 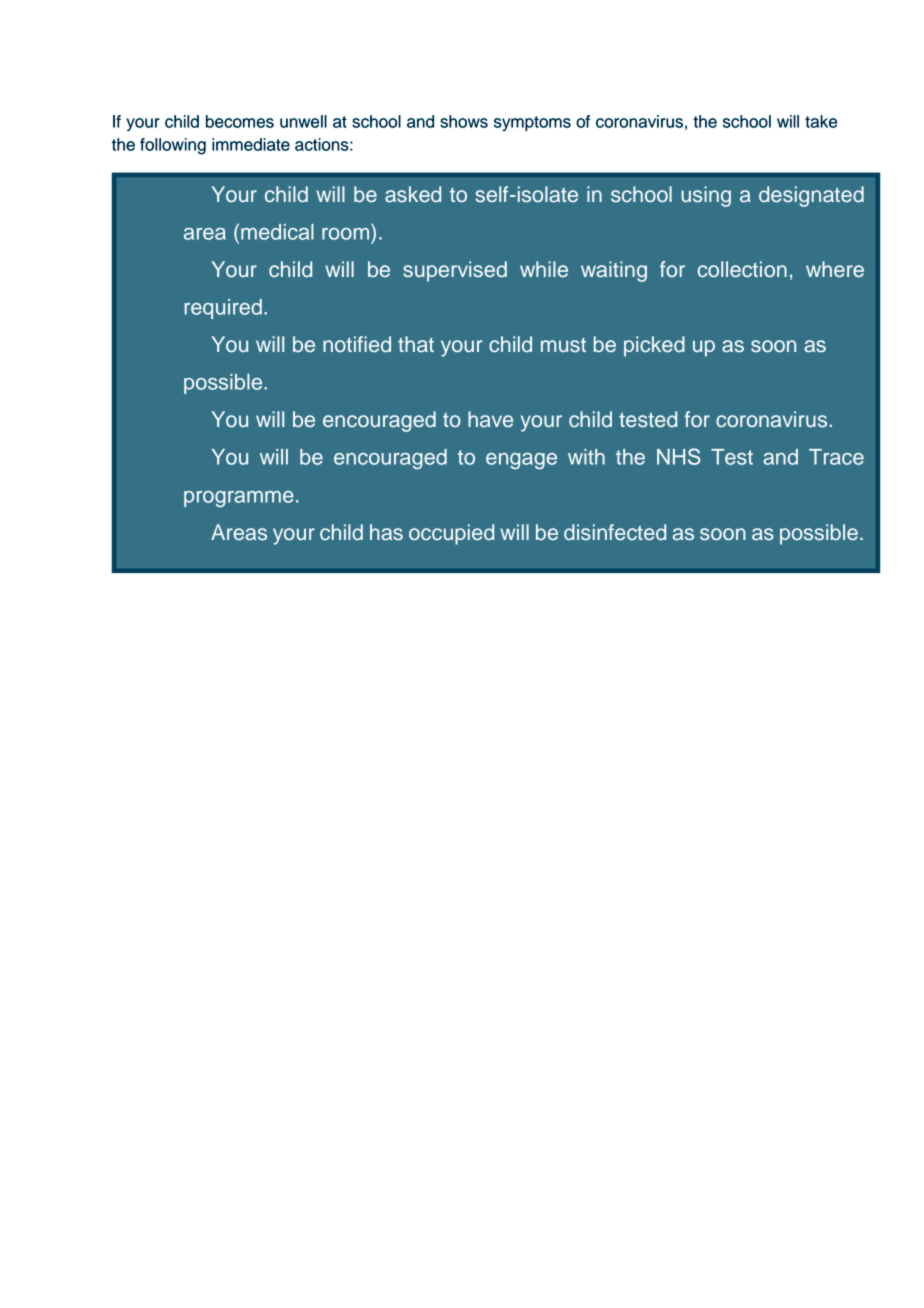 I want to click on symptoms, so click(x=532, y=123).
